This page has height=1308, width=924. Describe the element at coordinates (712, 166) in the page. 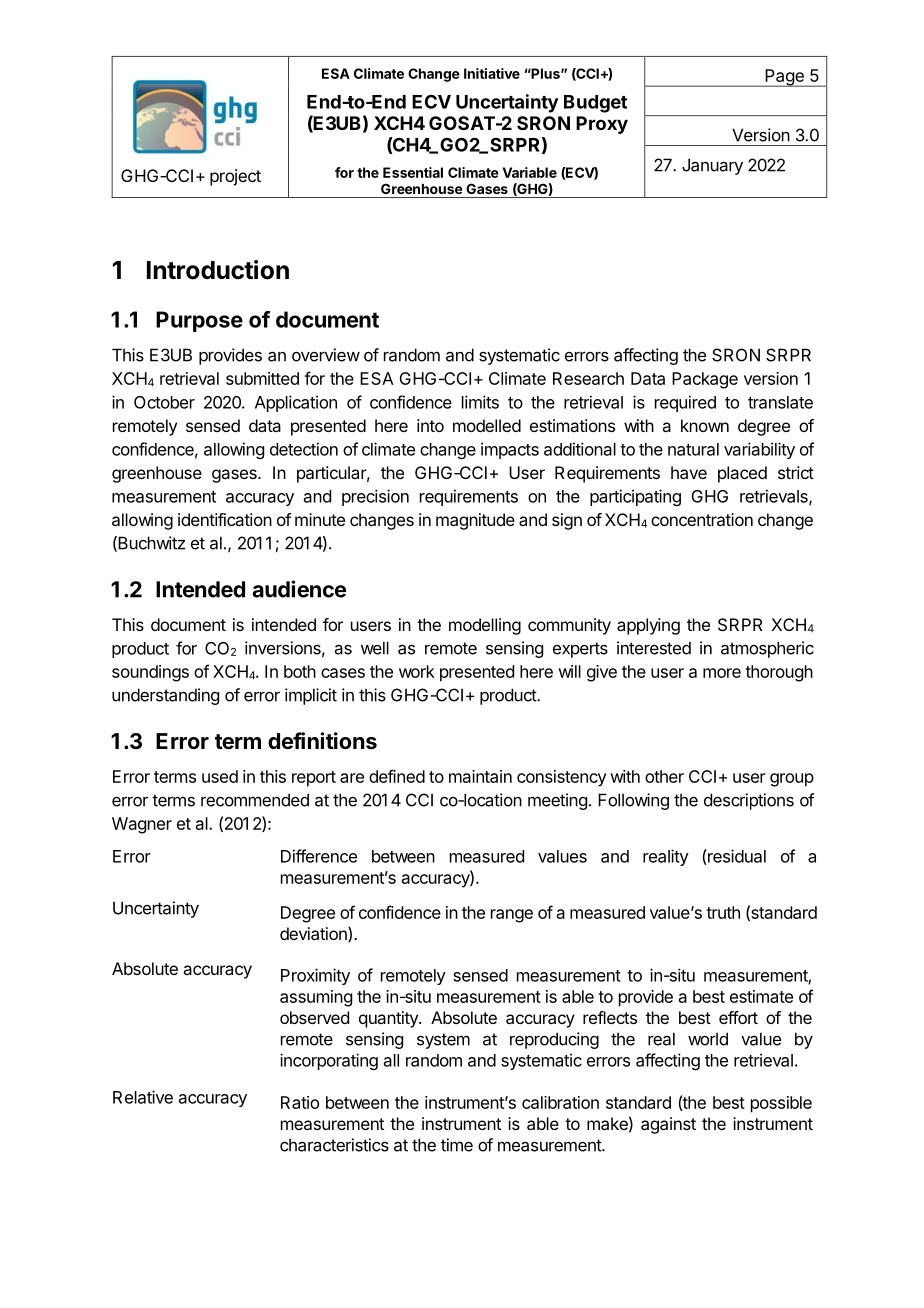

I see `January` at that location.
